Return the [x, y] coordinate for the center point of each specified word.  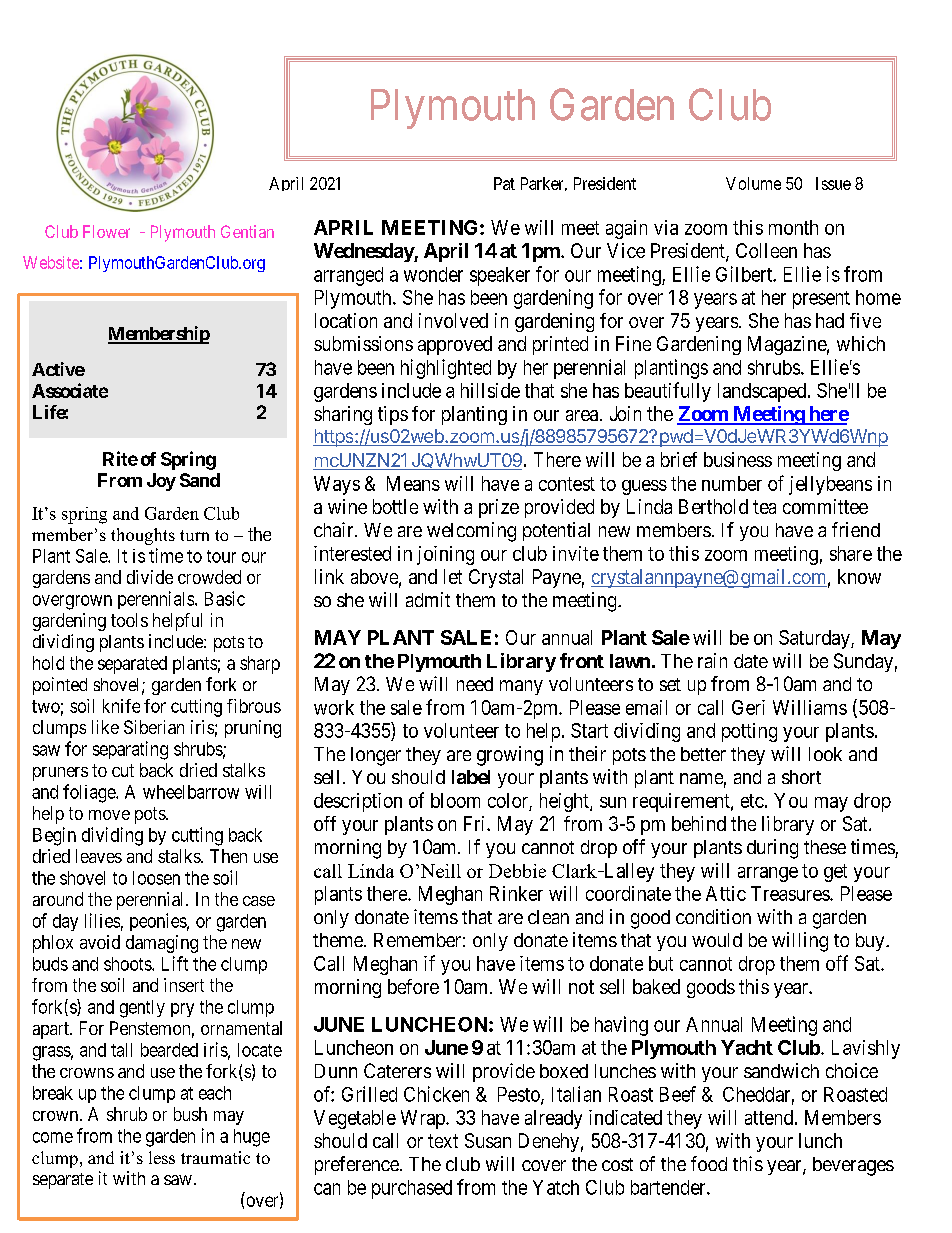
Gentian [247, 231]
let [453, 576]
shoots [128, 964]
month [793, 227]
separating [130, 750]
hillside [490, 390]
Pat [504, 183]
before [413, 986]
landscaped [763, 392]
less [162, 1157]
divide [150, 577]
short [801, 777]
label [471, 777]
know [859, 576]
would [717, 940]
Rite [120, 458]
